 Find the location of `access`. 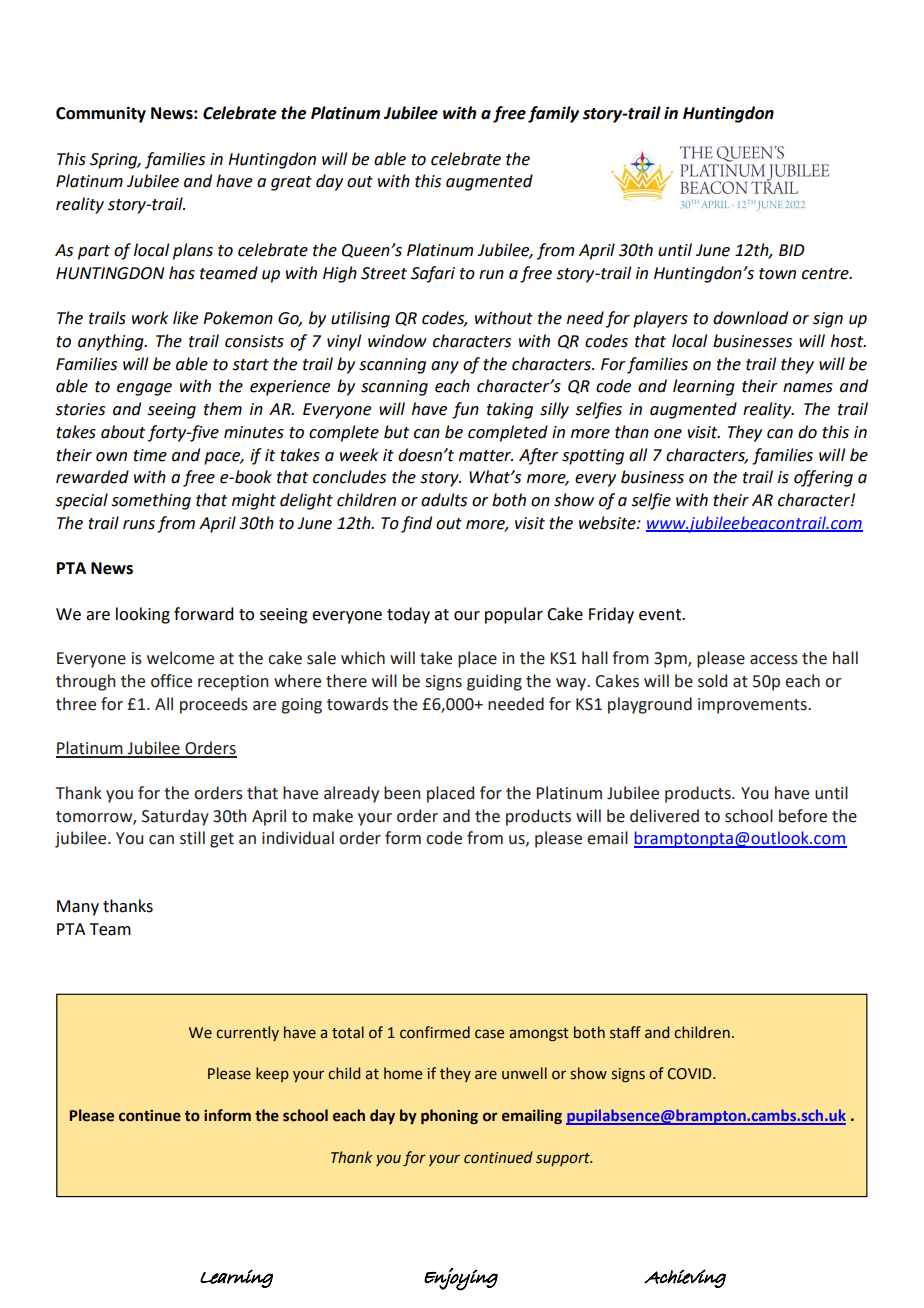

access is located at coordinates (774, 660).
